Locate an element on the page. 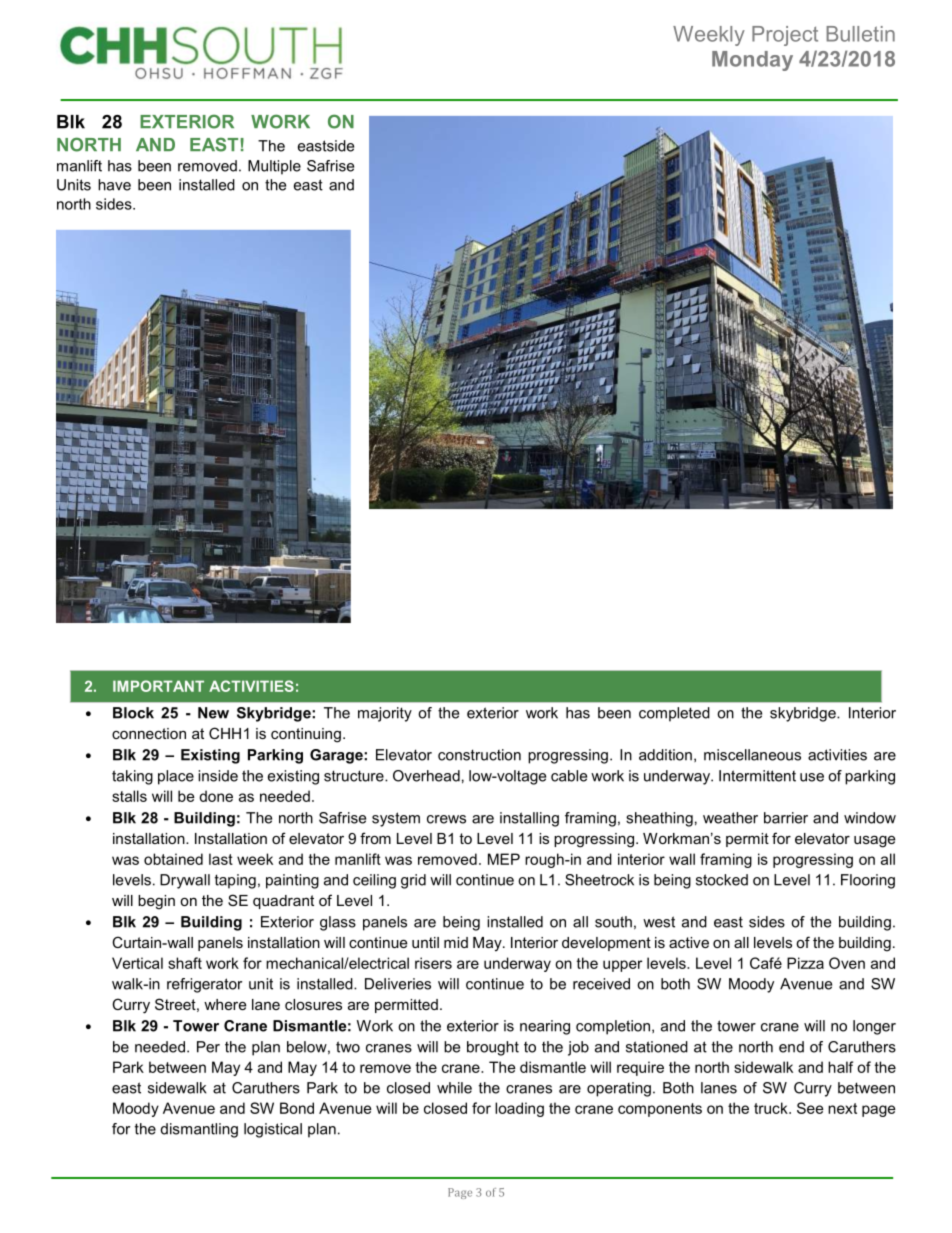  construction is located at coordinates (479, 755).
